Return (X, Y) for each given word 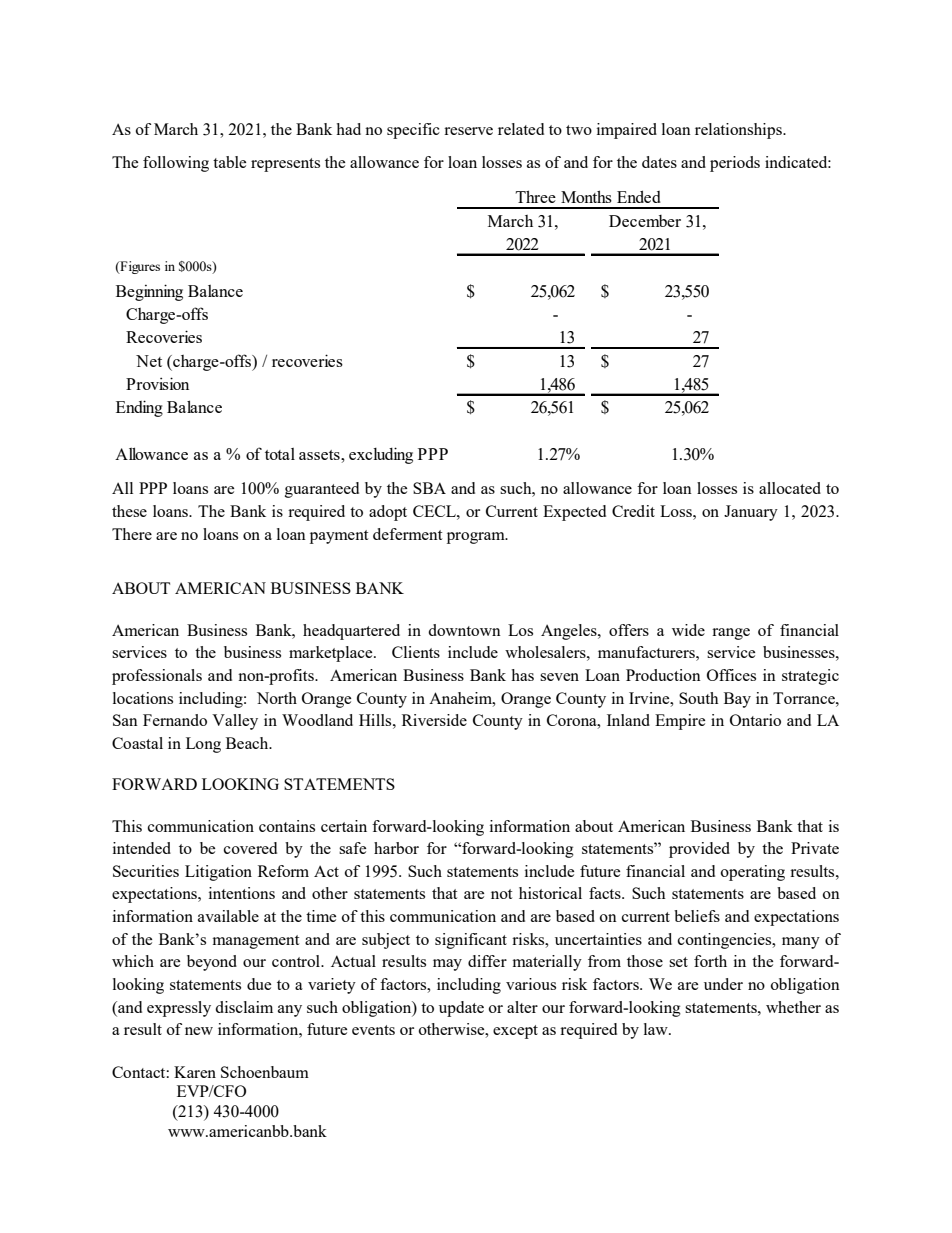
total (280, 454)
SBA (429, 488)
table (229, 162)
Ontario (755, 720)
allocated (790, 488)
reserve (468, 131)
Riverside (434, 720)
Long (203, 745)
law (657, 1029)
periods (735, 164)
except (515, 1032)
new (199, 1031)
